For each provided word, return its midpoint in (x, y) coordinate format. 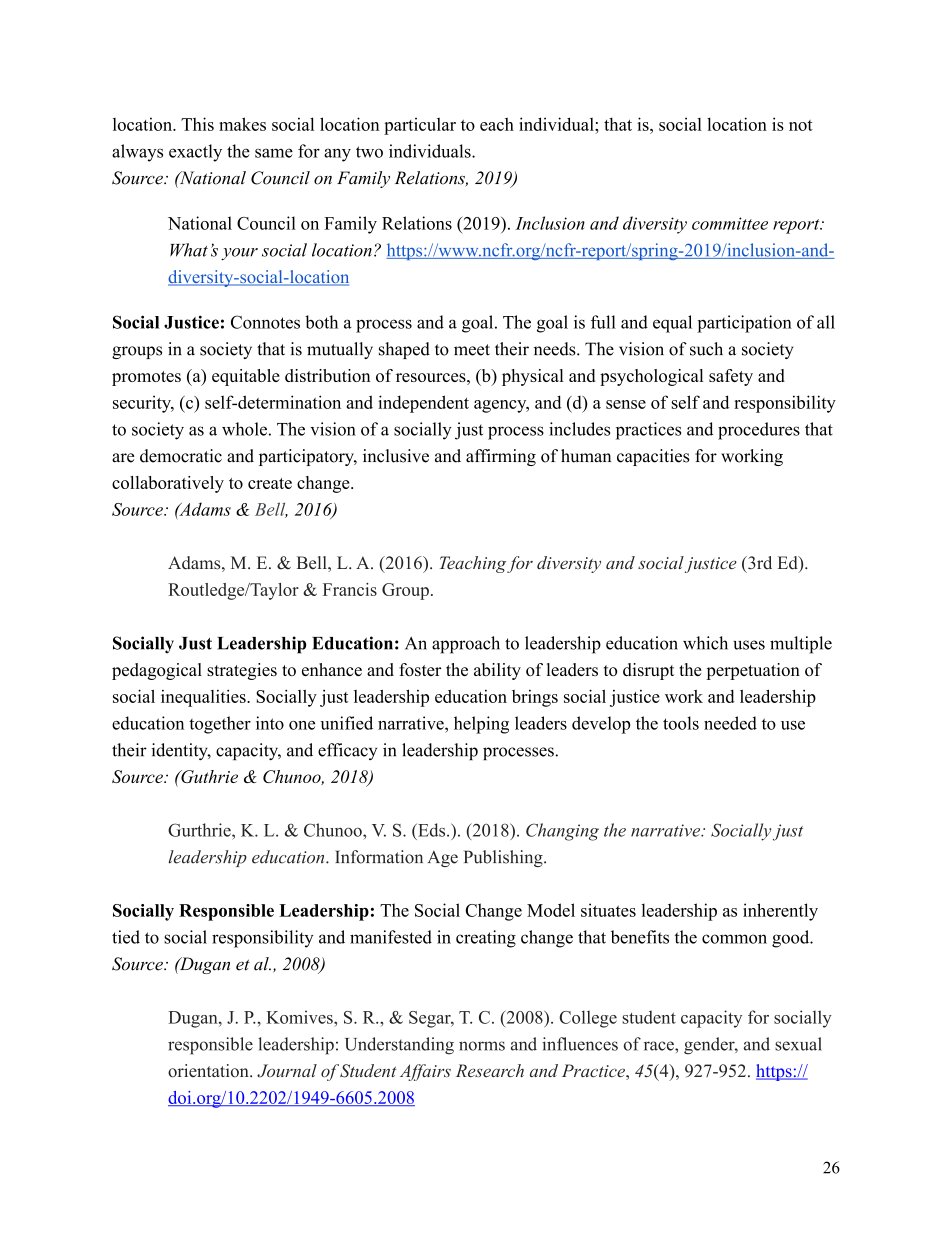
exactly (195, 153)
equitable (246, 377)
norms (482, 1046)
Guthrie (208, 776)
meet (472, 350)
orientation (209, 1071)
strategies (242, 671)
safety (731, 377)
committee (730, 223)
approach (466, 645)
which (705, 643)
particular (420, 126)
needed (730, 723)
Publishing (504, 858)
